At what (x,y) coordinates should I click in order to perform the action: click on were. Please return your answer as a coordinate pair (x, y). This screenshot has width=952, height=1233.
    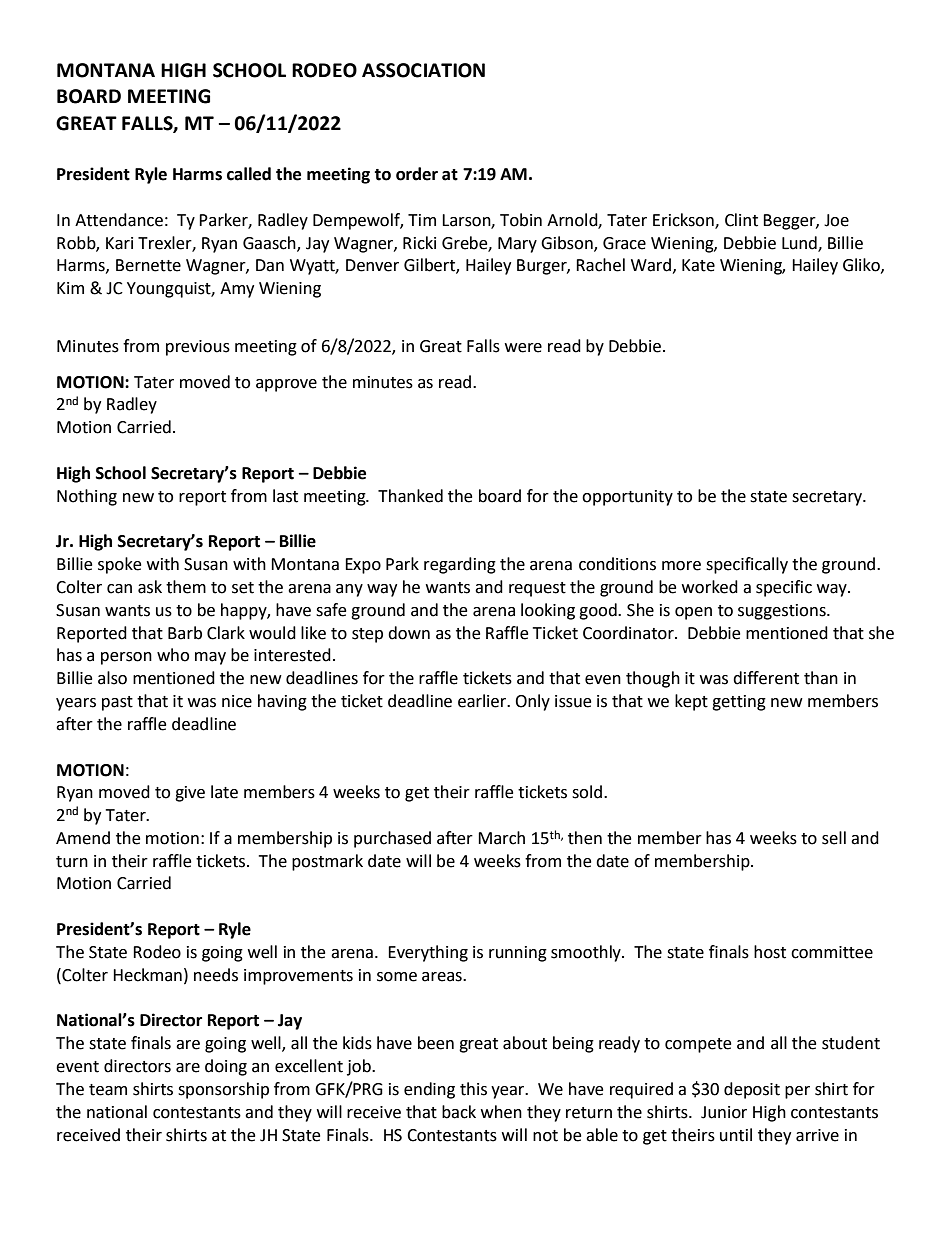
    Looking at the image, I should click on (523, 348).
